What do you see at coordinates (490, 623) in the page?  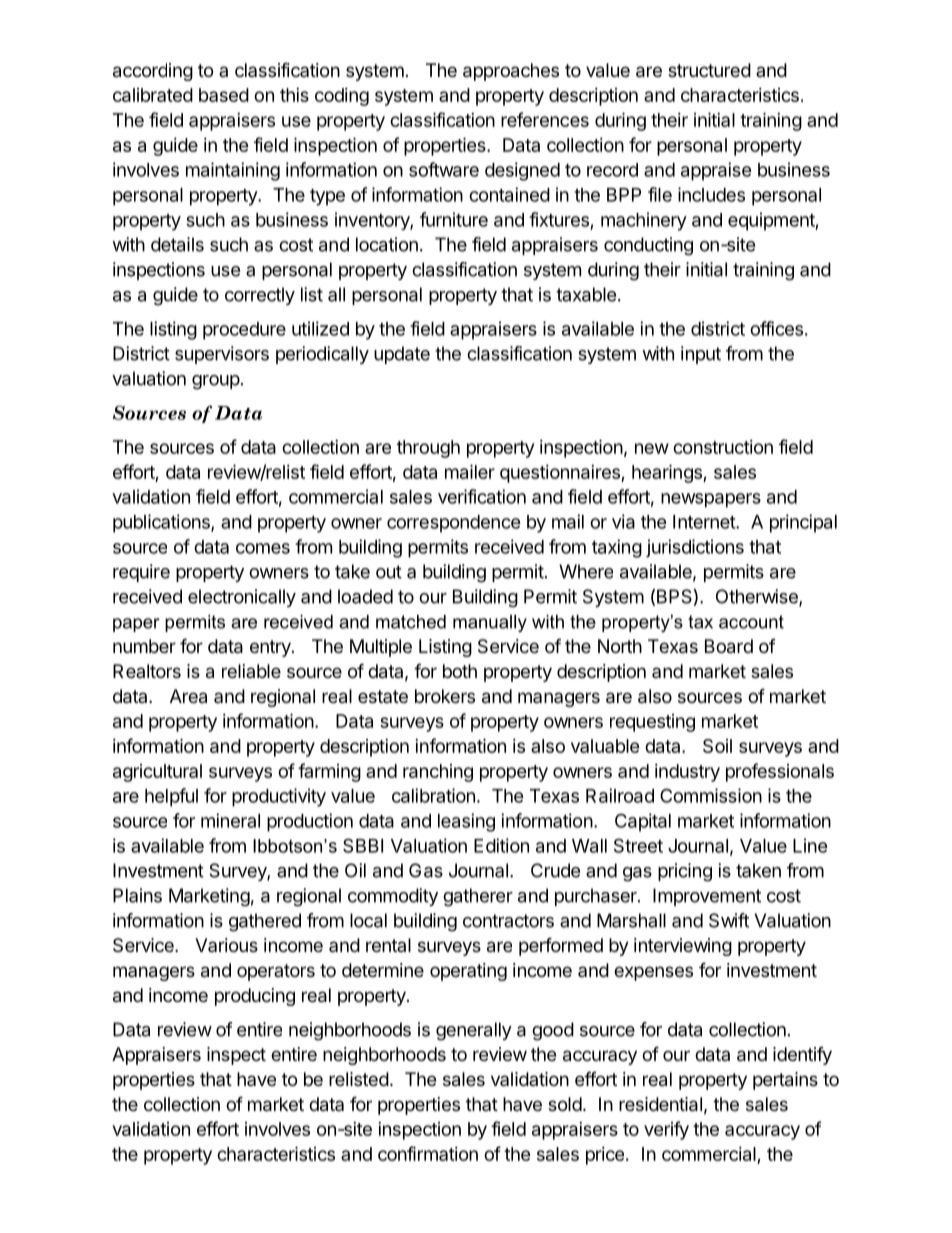 I see `manually` at bounding box center [490, 623].
